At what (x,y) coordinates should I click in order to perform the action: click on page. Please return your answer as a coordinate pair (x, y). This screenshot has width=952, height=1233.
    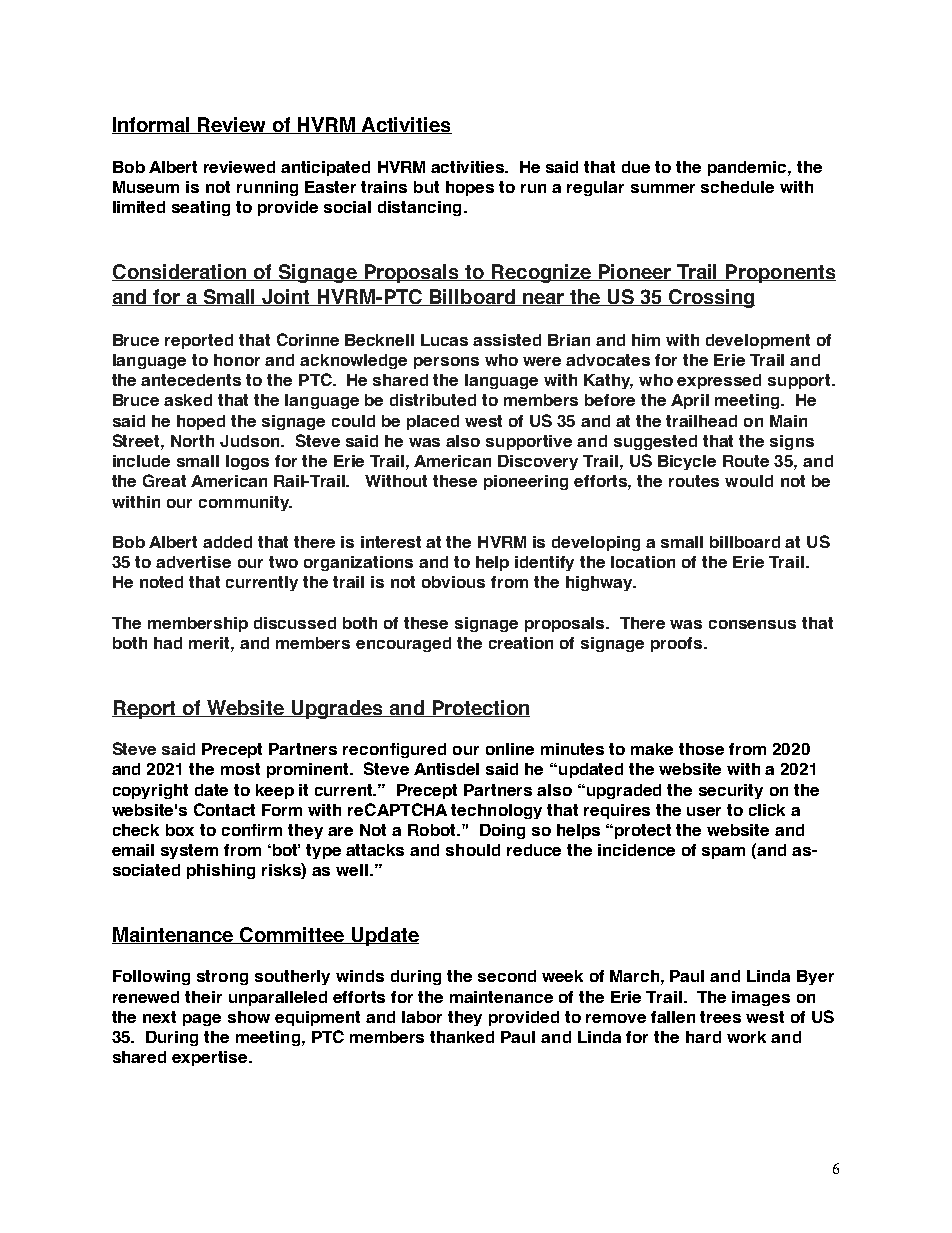
    Looking at the image, I should click on (202, 1020).
